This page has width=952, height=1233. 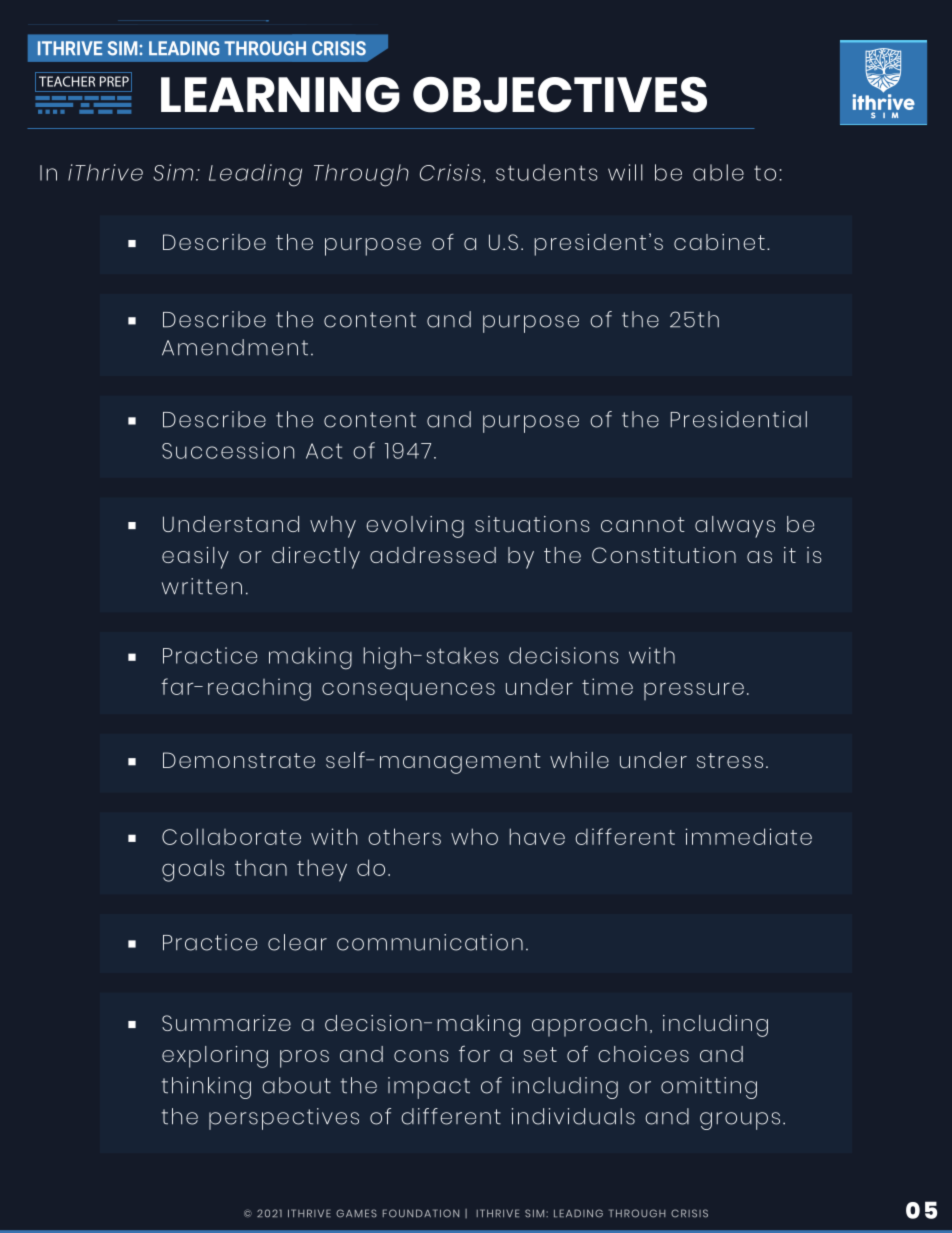 I want to click on thinking, so click(x=206, y=1088).
